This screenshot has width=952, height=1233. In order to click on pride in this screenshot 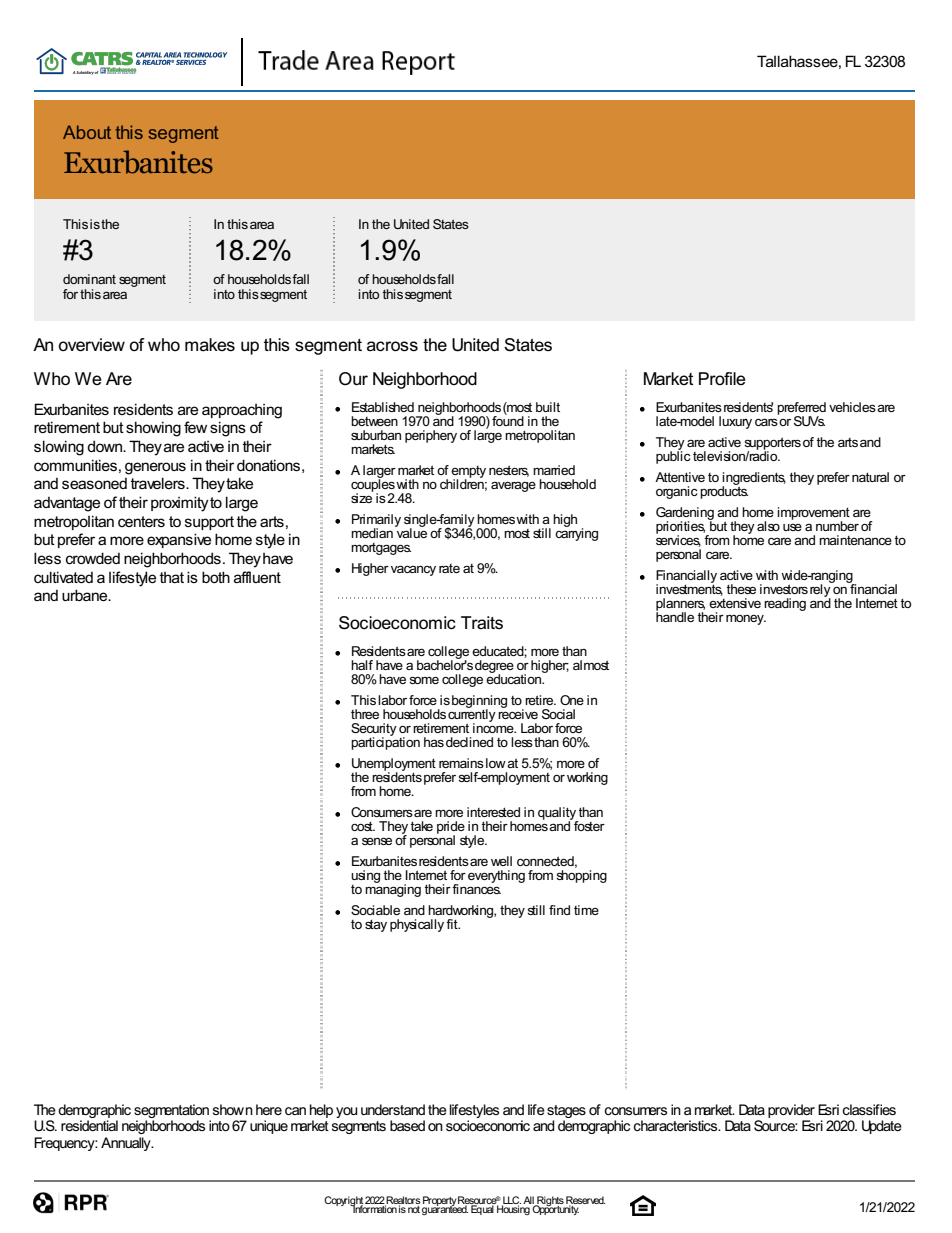, I will do `click(452, 828)`.
